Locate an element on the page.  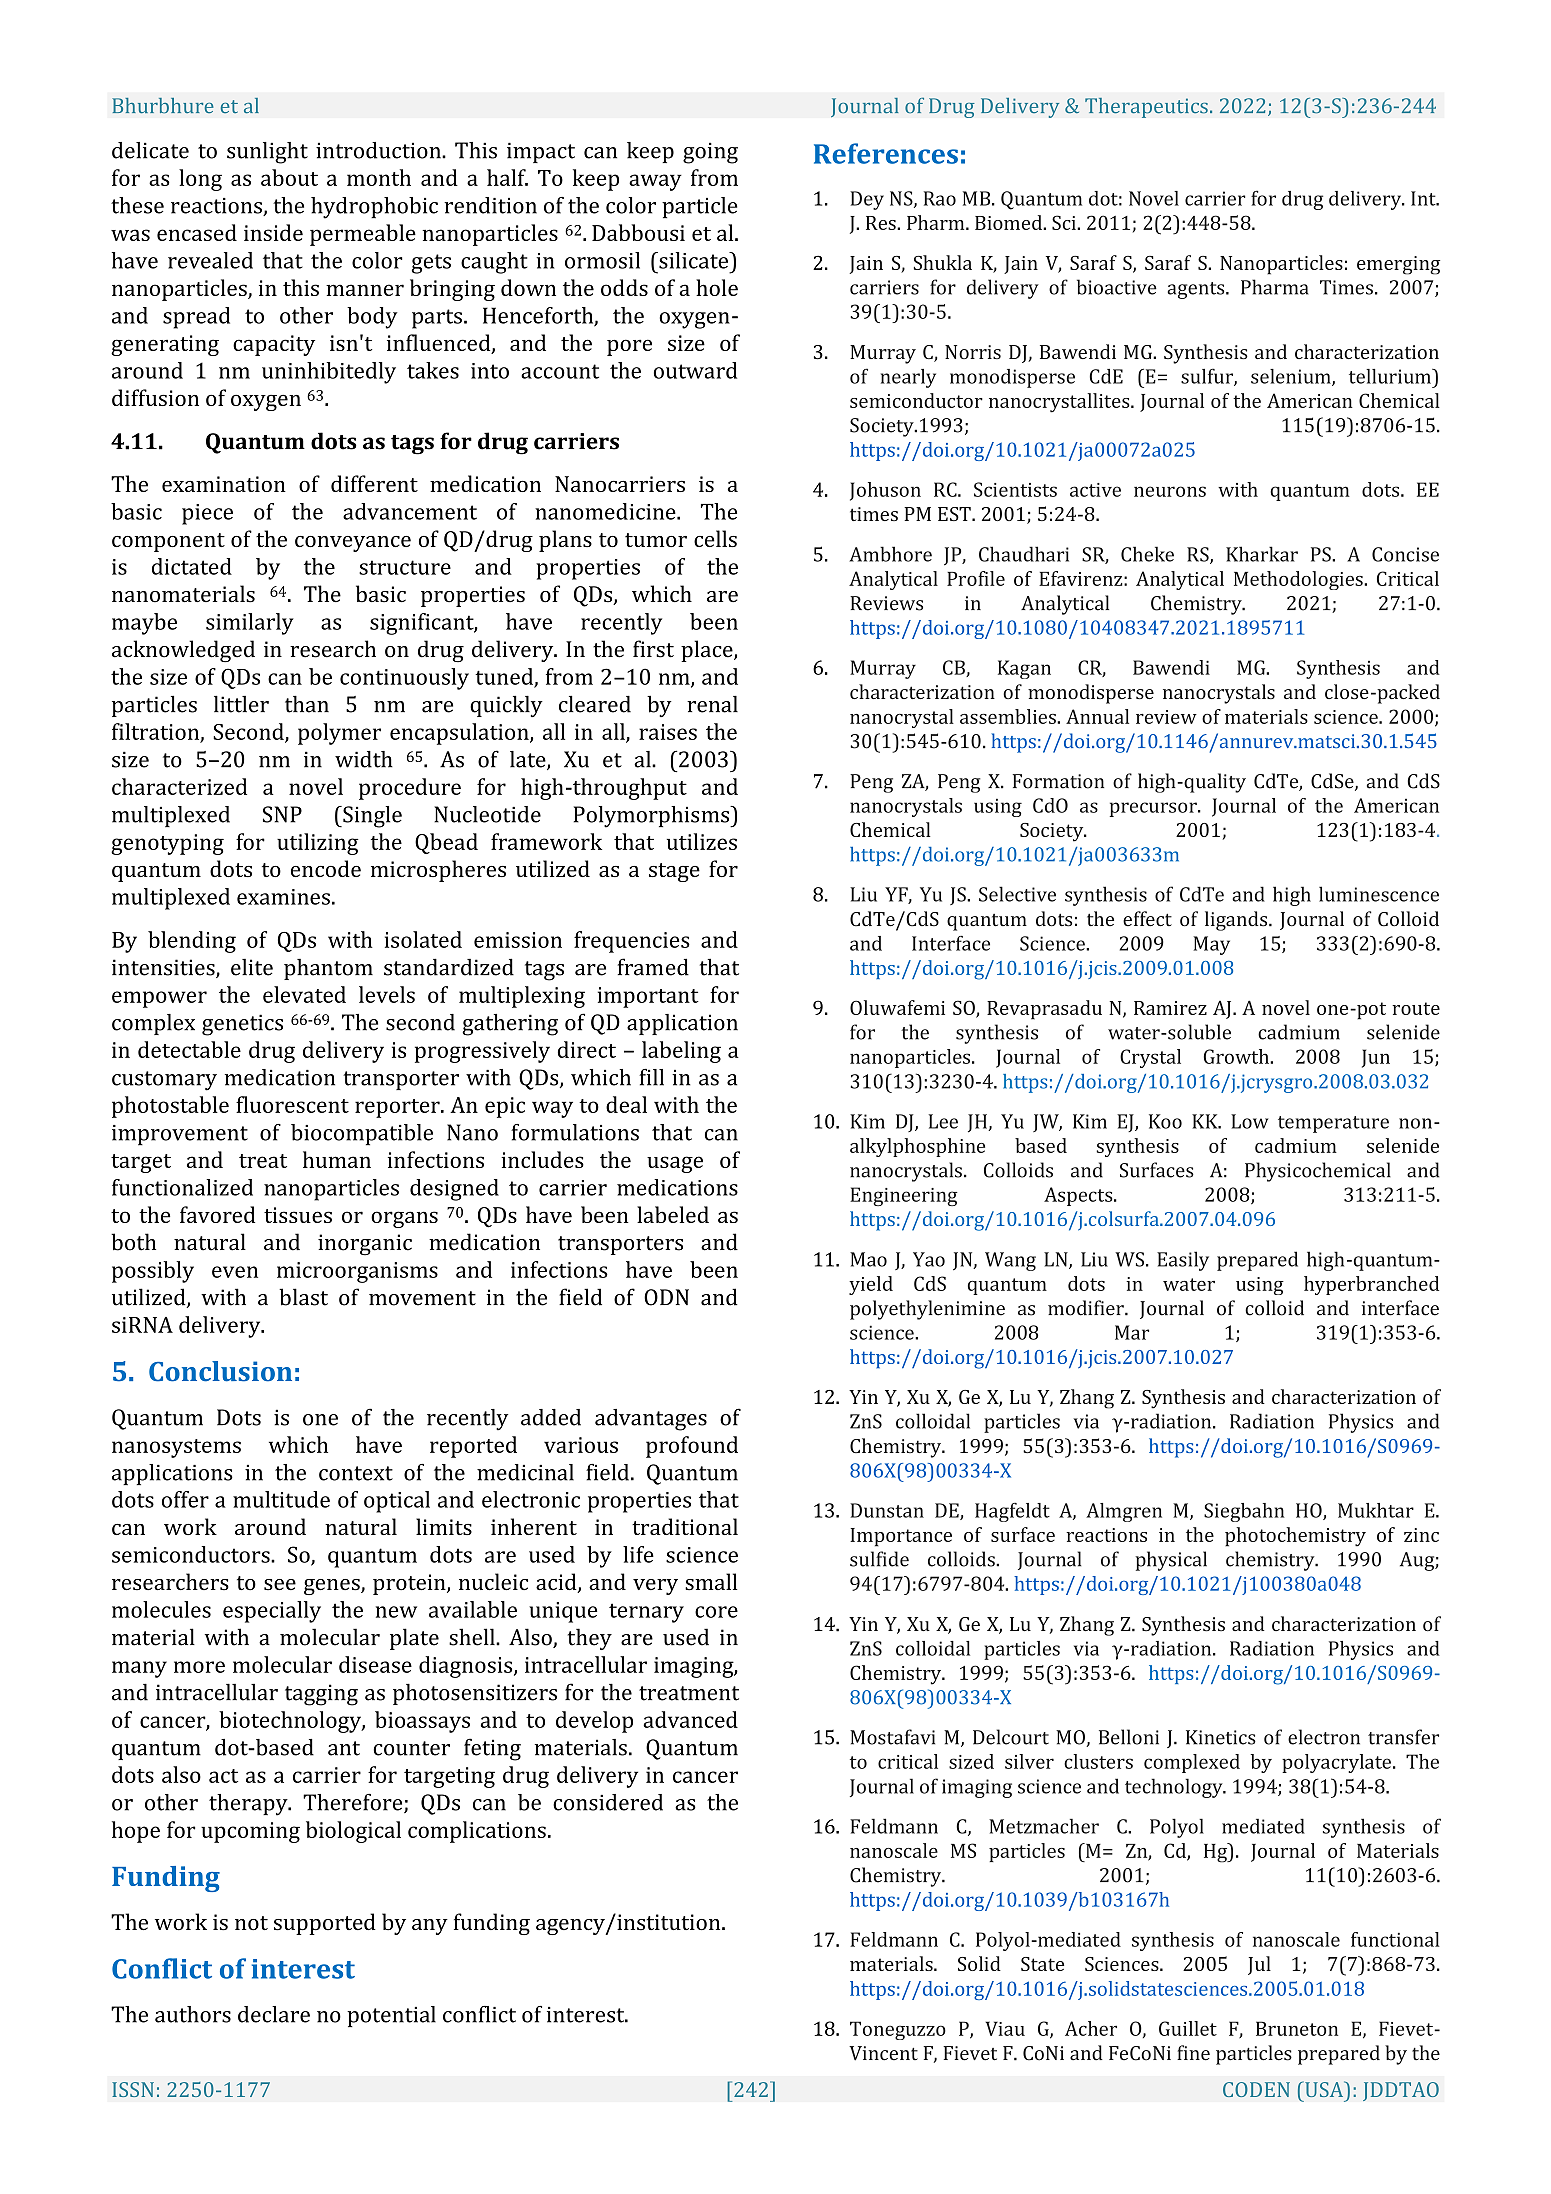
Therapeutics is located at coordinates (1146, 108).
